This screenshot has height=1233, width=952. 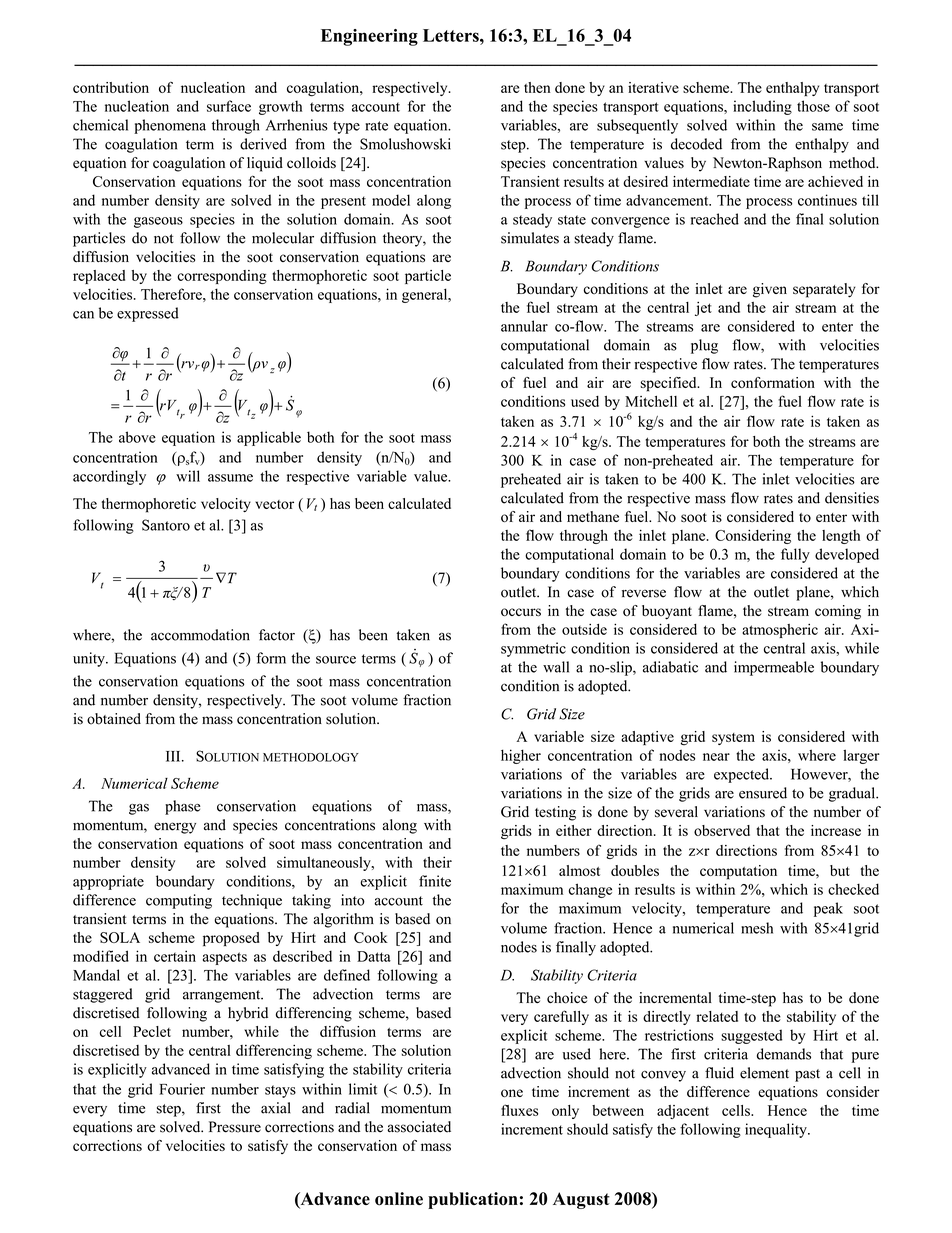 What do you see at coordinates (473, 1200) in the screenshot?
I see `publication` at bounding box center [473, 1200].
